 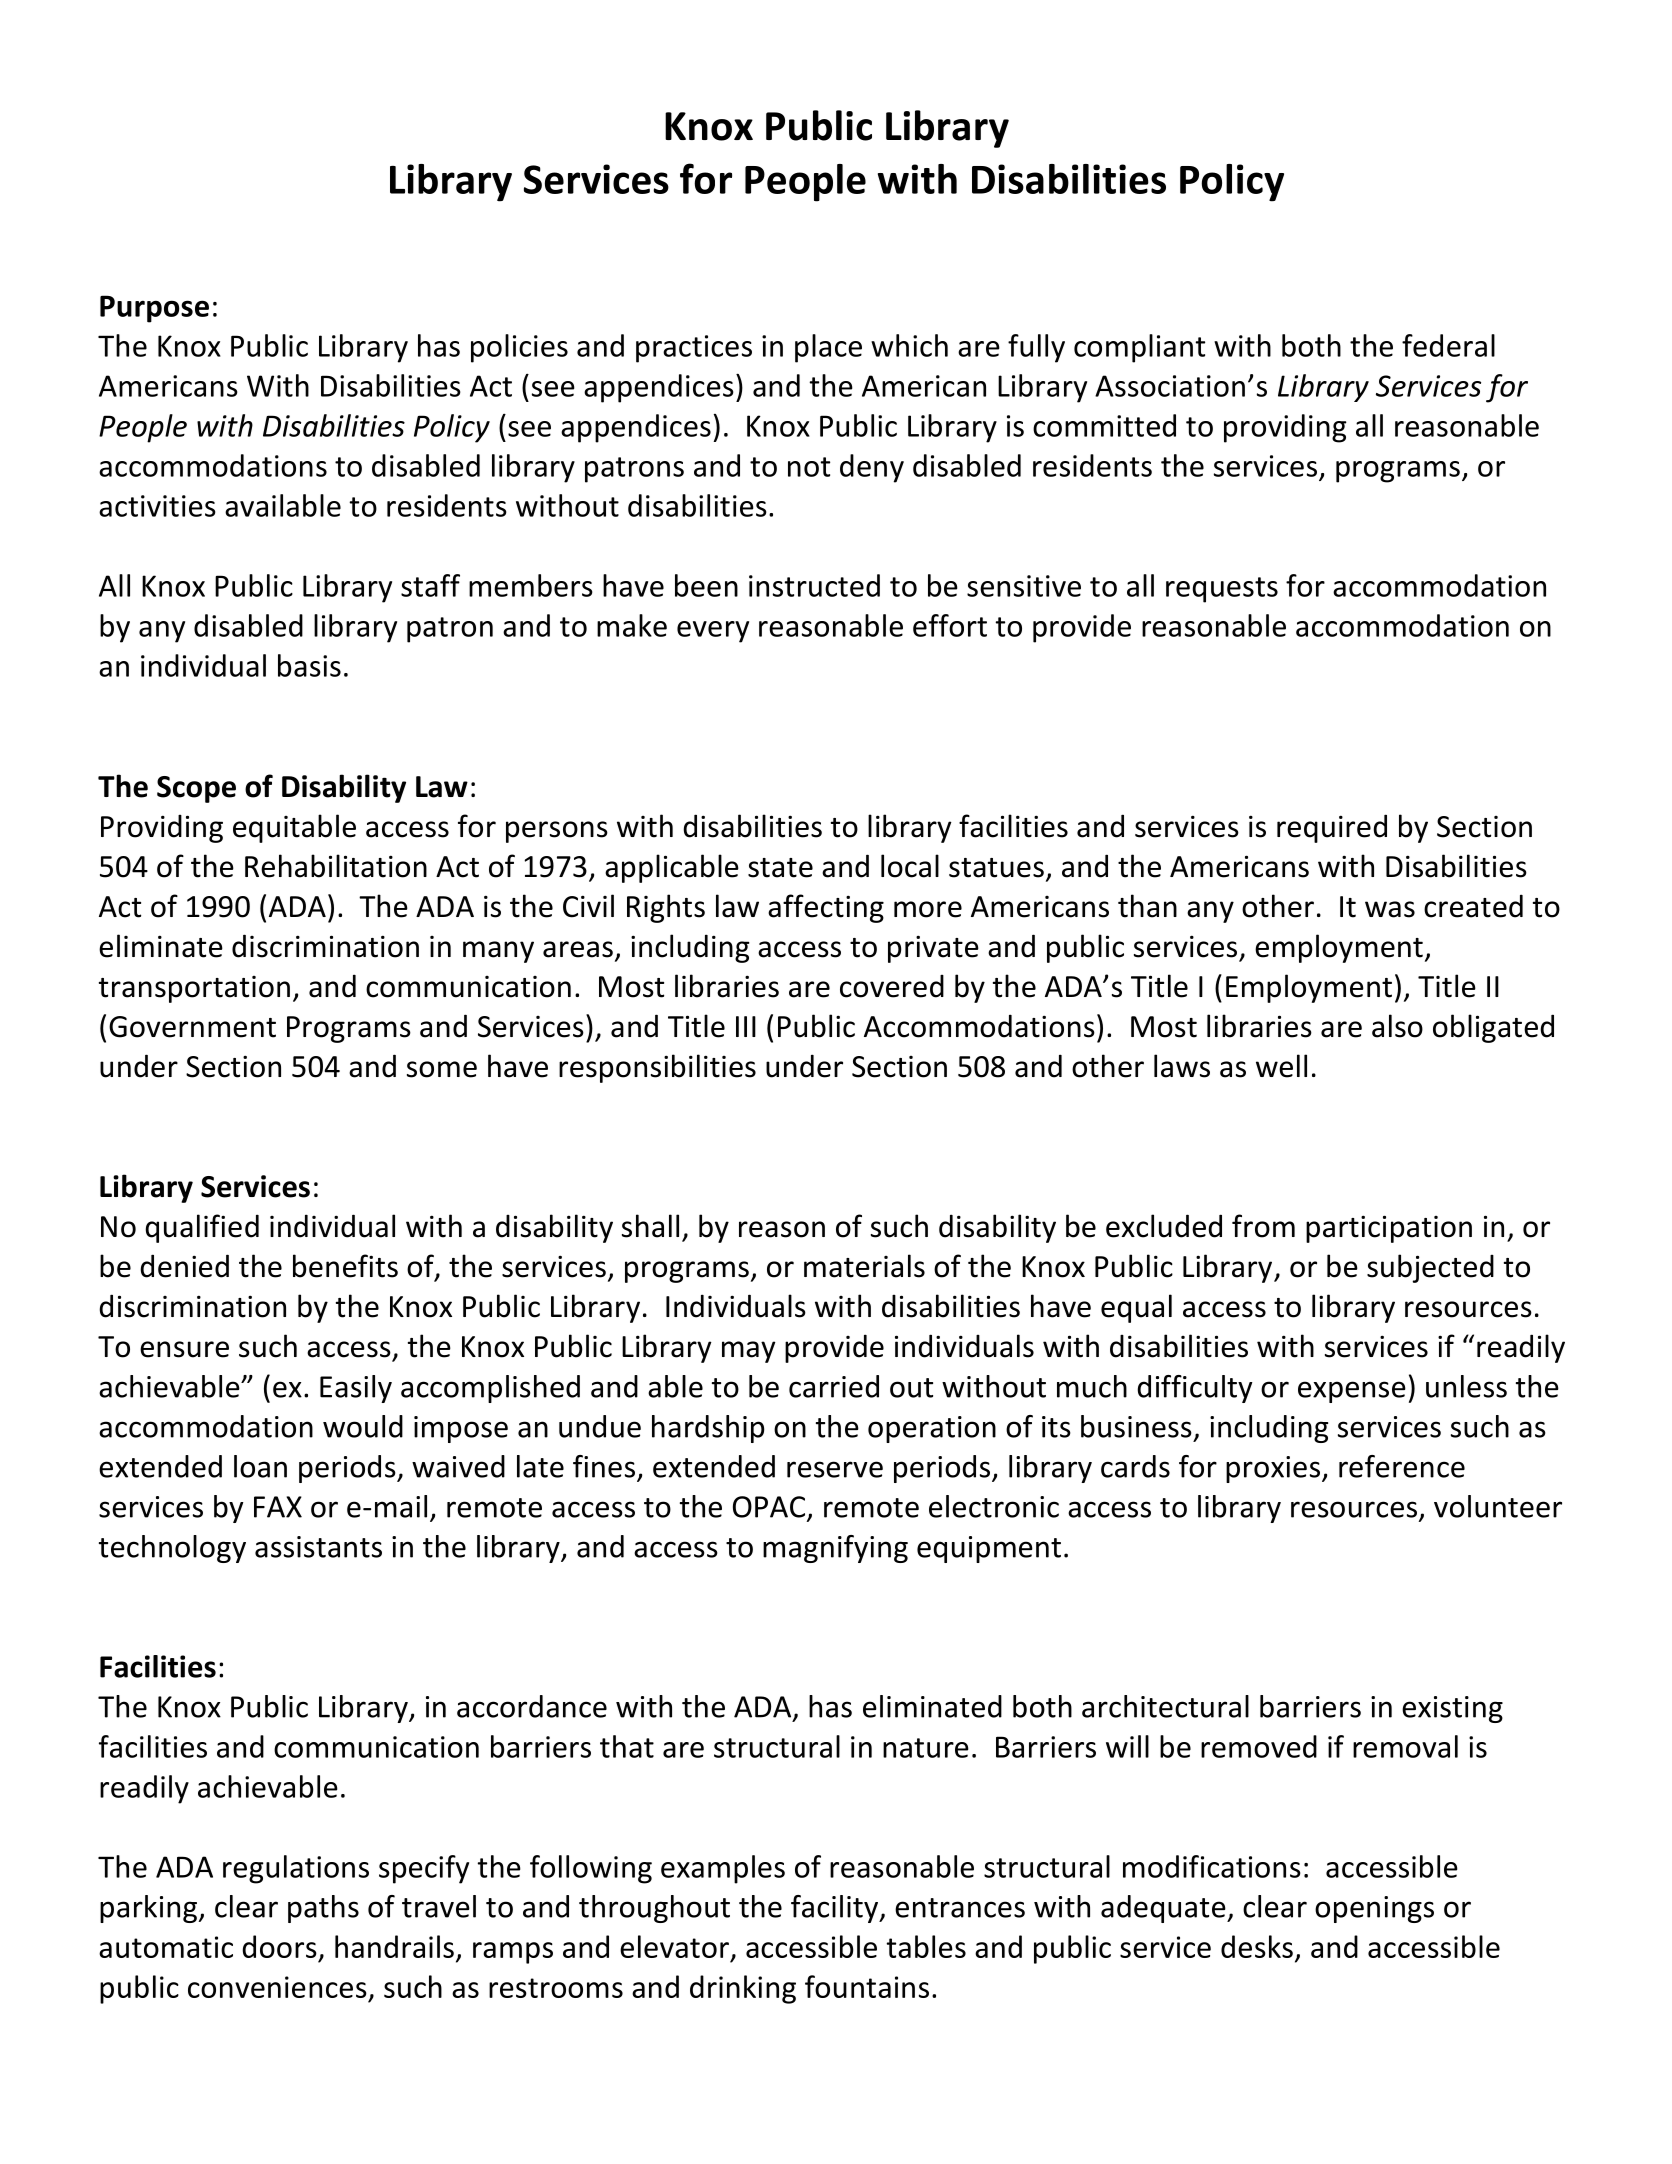 I want to click on doors, so click(x=279, y=1946).
